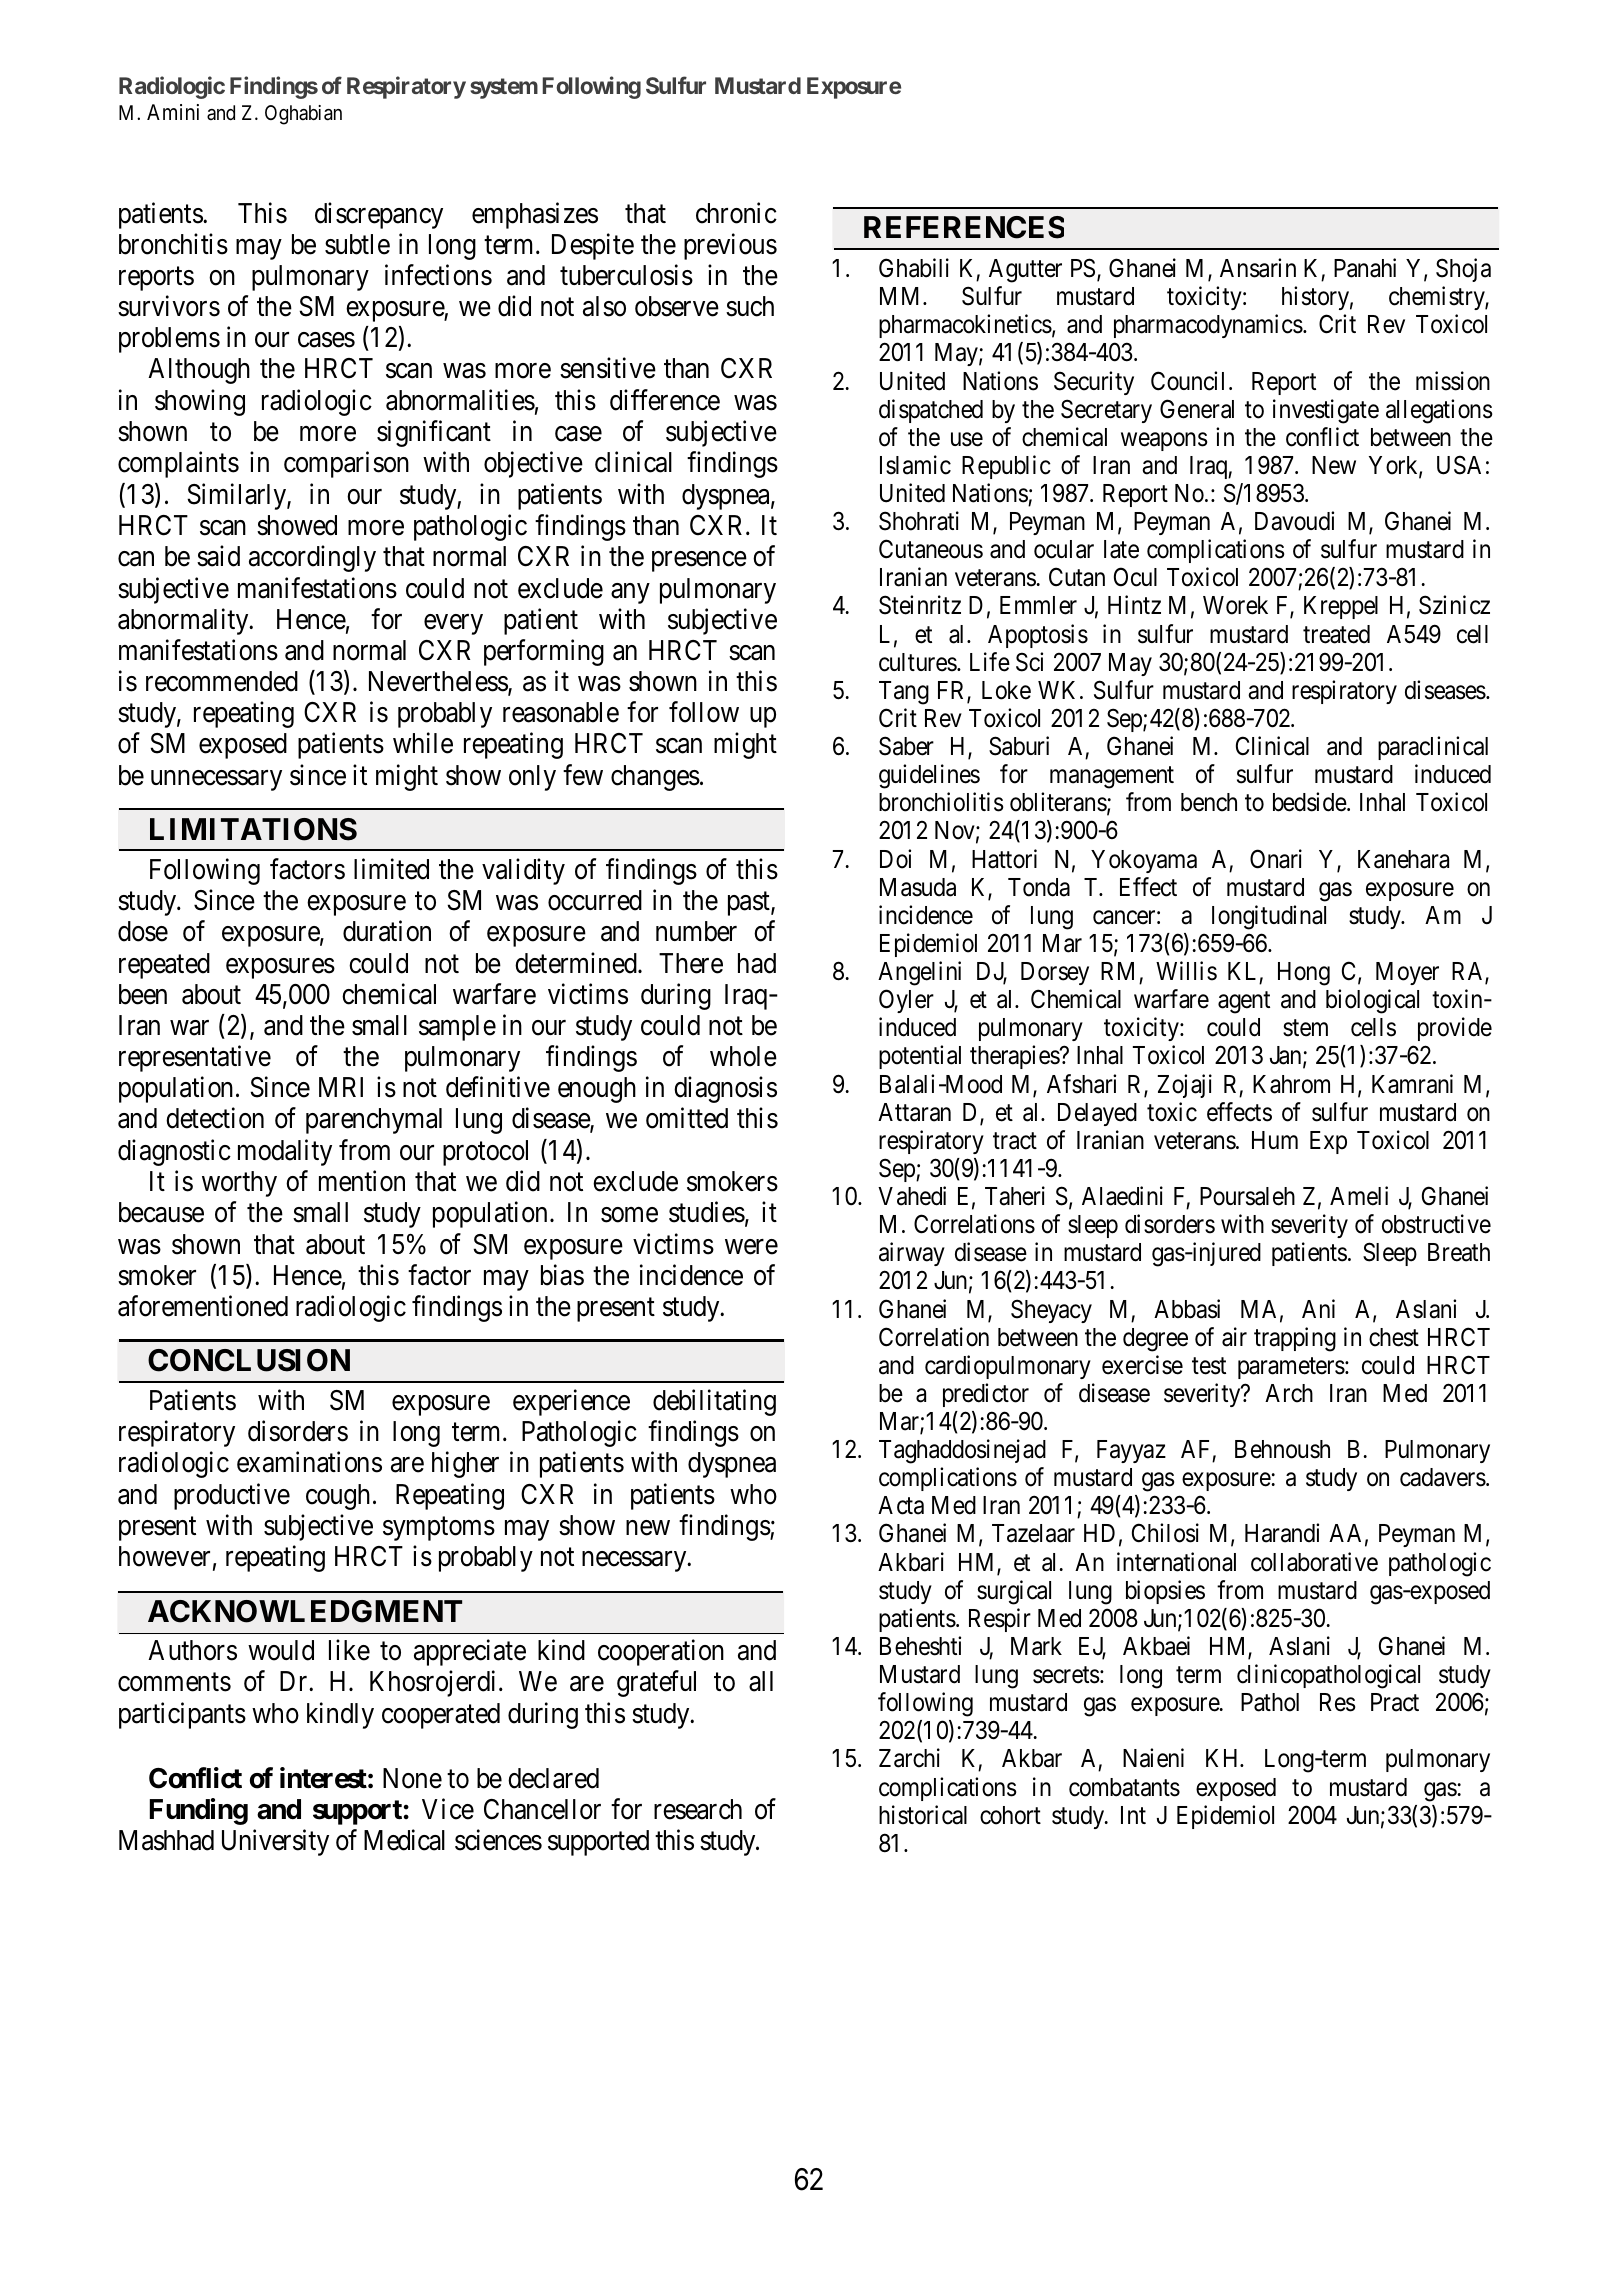 This image has width=1618, height=2288. Describe the element at coordinates (906, 746) in the image. I see `Saber` at that location.
